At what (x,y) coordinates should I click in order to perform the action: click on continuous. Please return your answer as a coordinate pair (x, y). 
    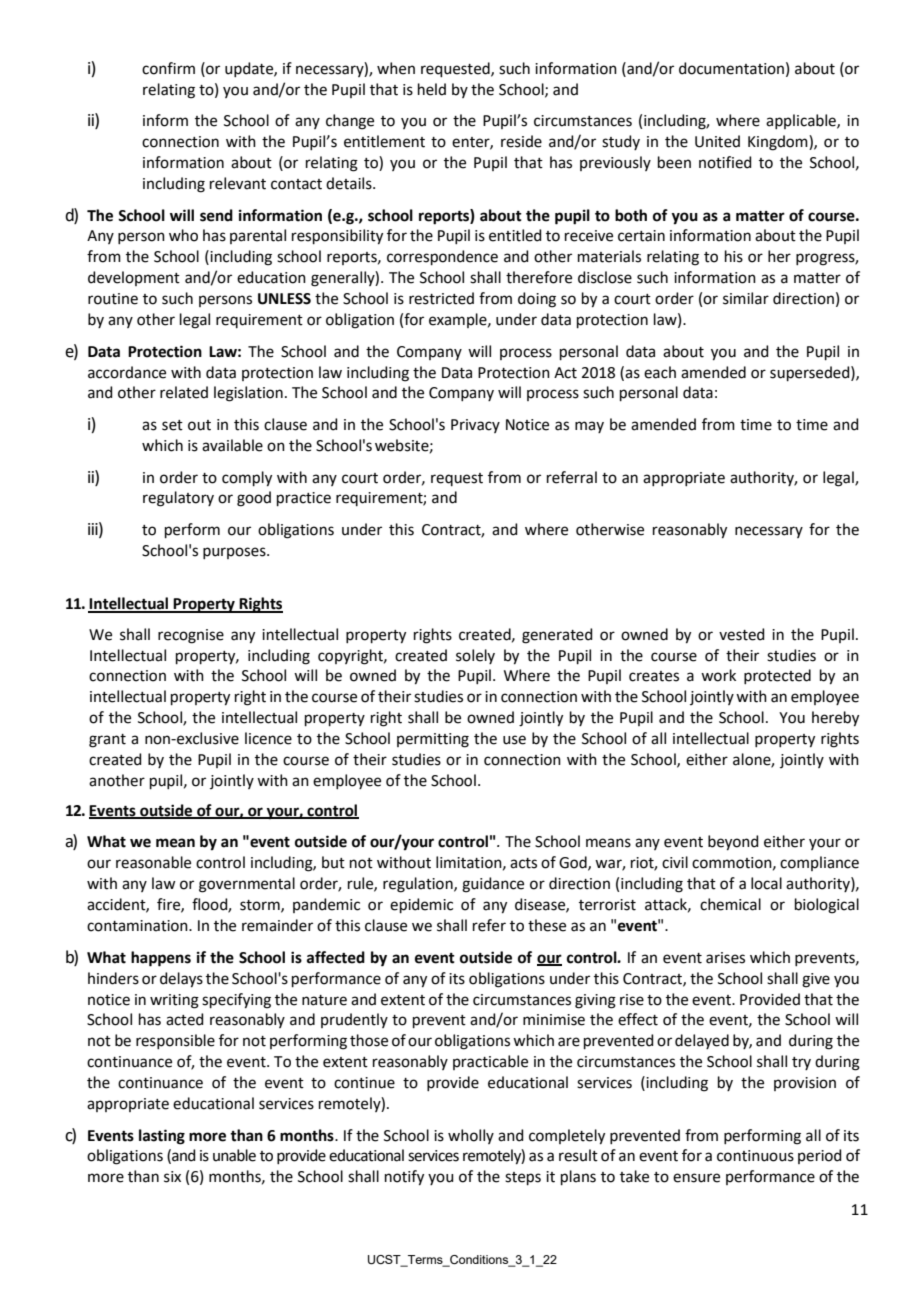
    Looking at the image, I should click on (755, 1156).
